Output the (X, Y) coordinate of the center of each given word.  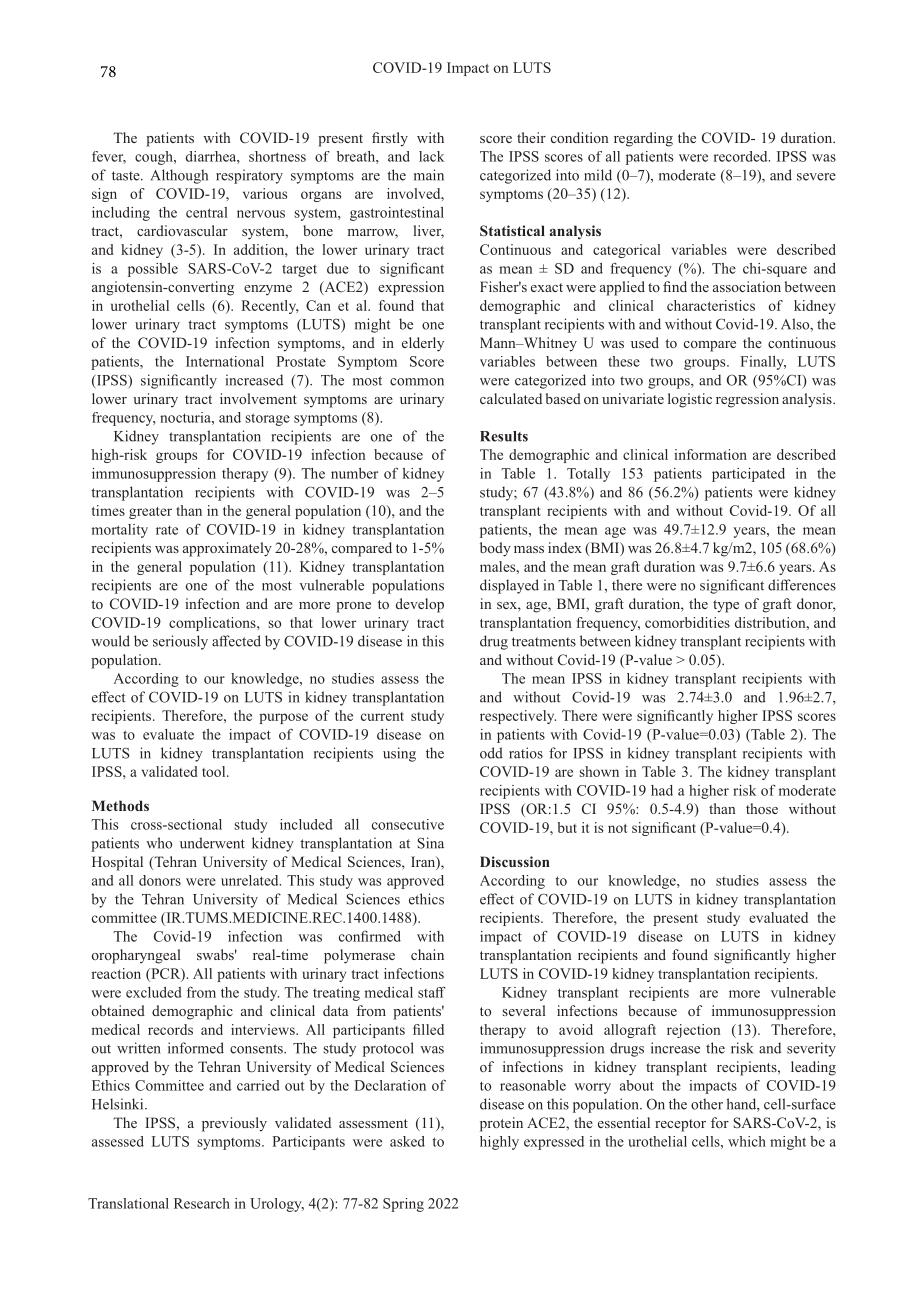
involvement (258, 398)
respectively (518, 717)
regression (747, 400)
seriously (180, 642)
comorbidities (687, 622)
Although (179, 176)
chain (427, 954)
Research (202, 1203)
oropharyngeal (136, 956)
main (429, 175)
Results (504, 436)
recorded (742, 156)
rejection (693, 1031)
